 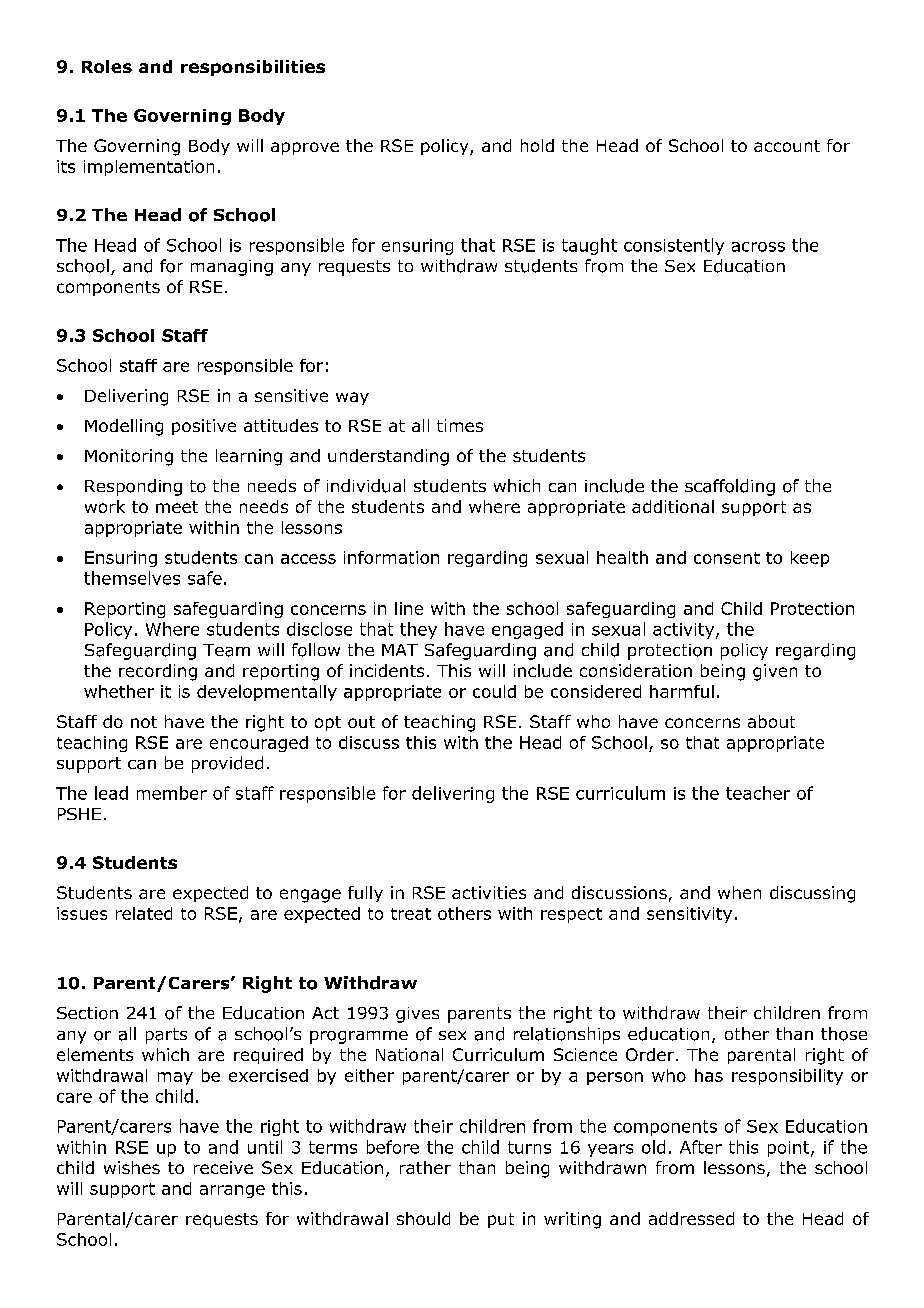 I want to click on recording, so click(x=158, y=672).
